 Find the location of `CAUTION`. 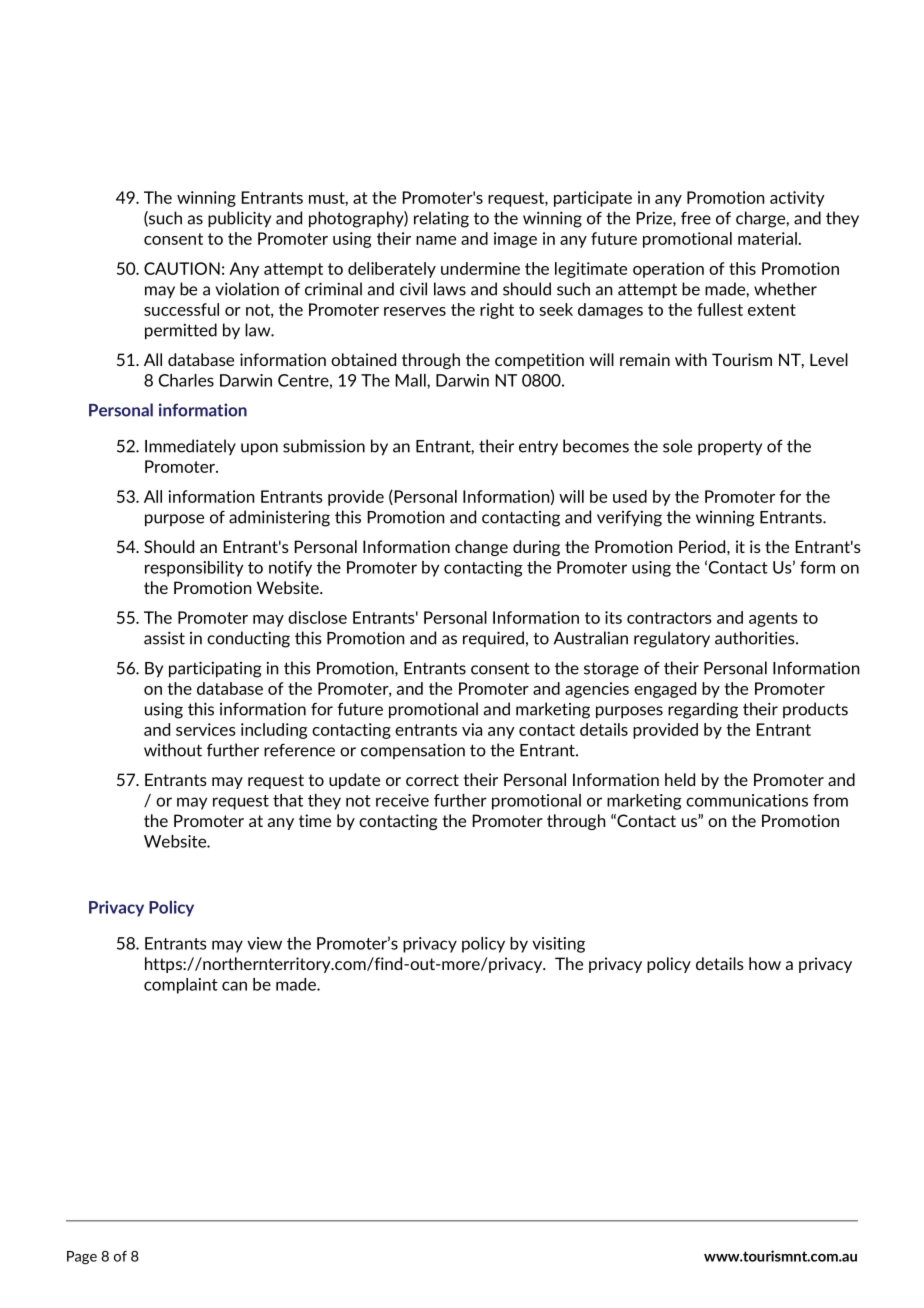

CAUTION is located at coordinates (182, 268).
